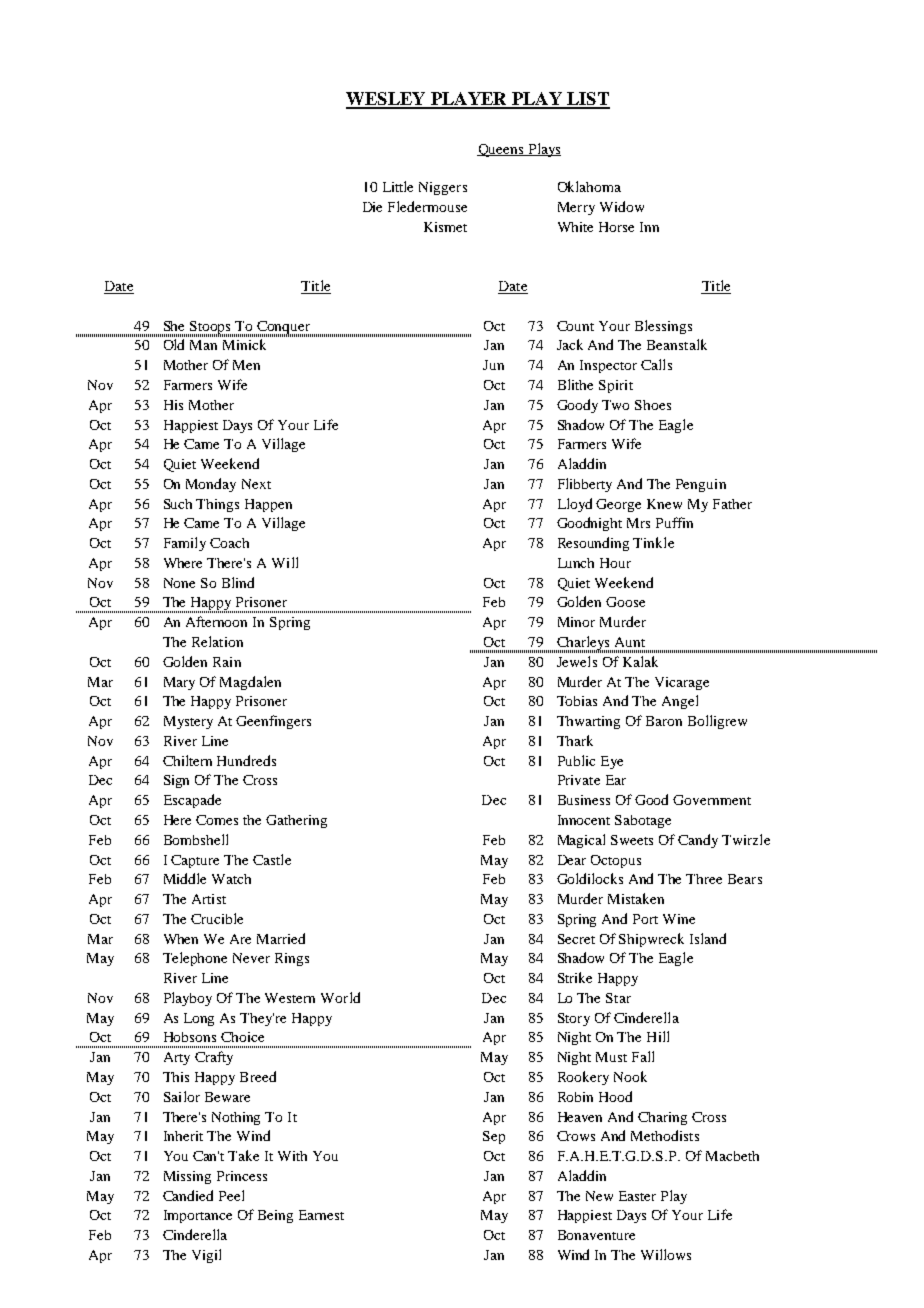 This image has height=1308, width=924. I want to click on WESLEY, so click(387, 100).
